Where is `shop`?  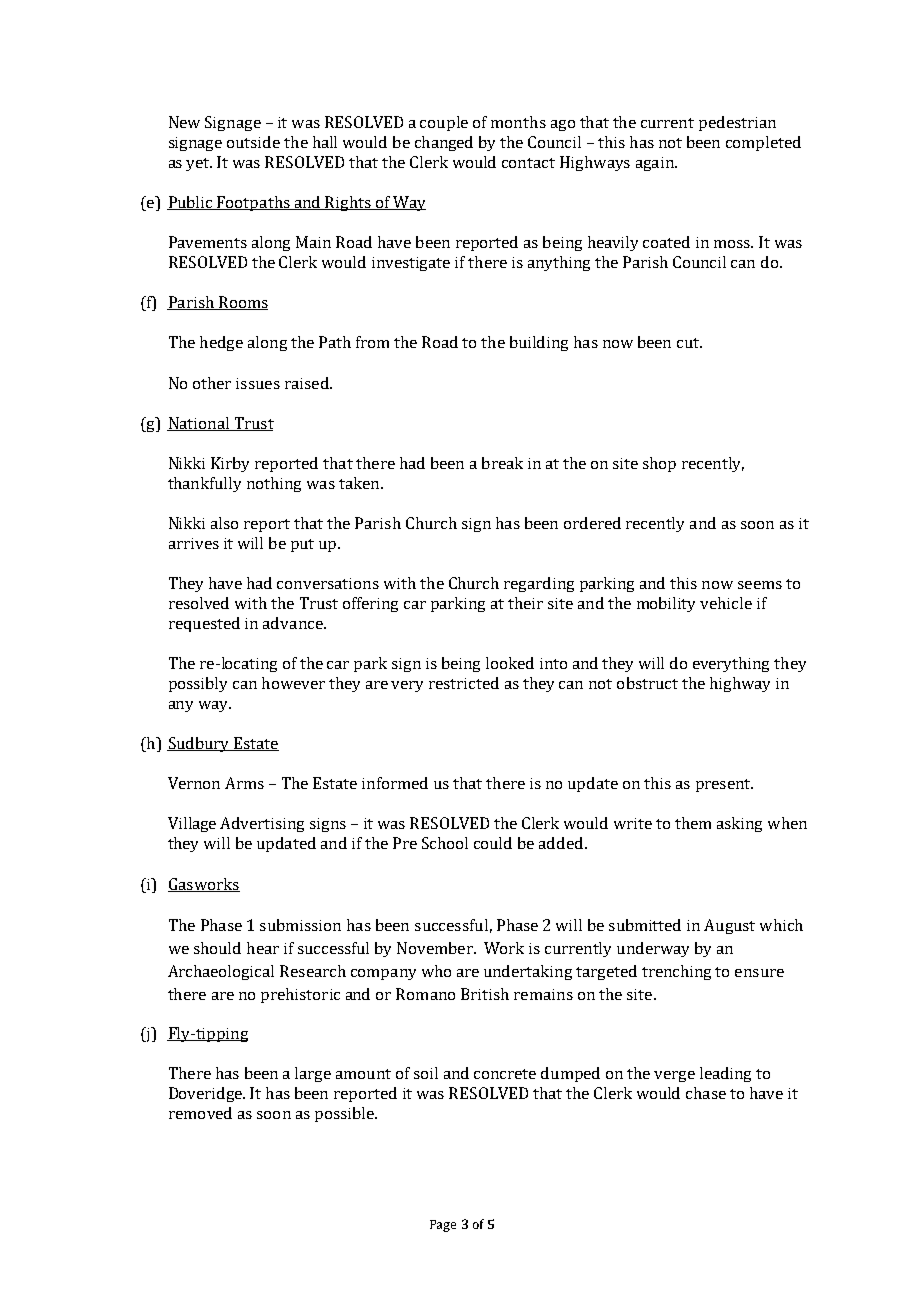
shop is located at coordinates (659, 464).
